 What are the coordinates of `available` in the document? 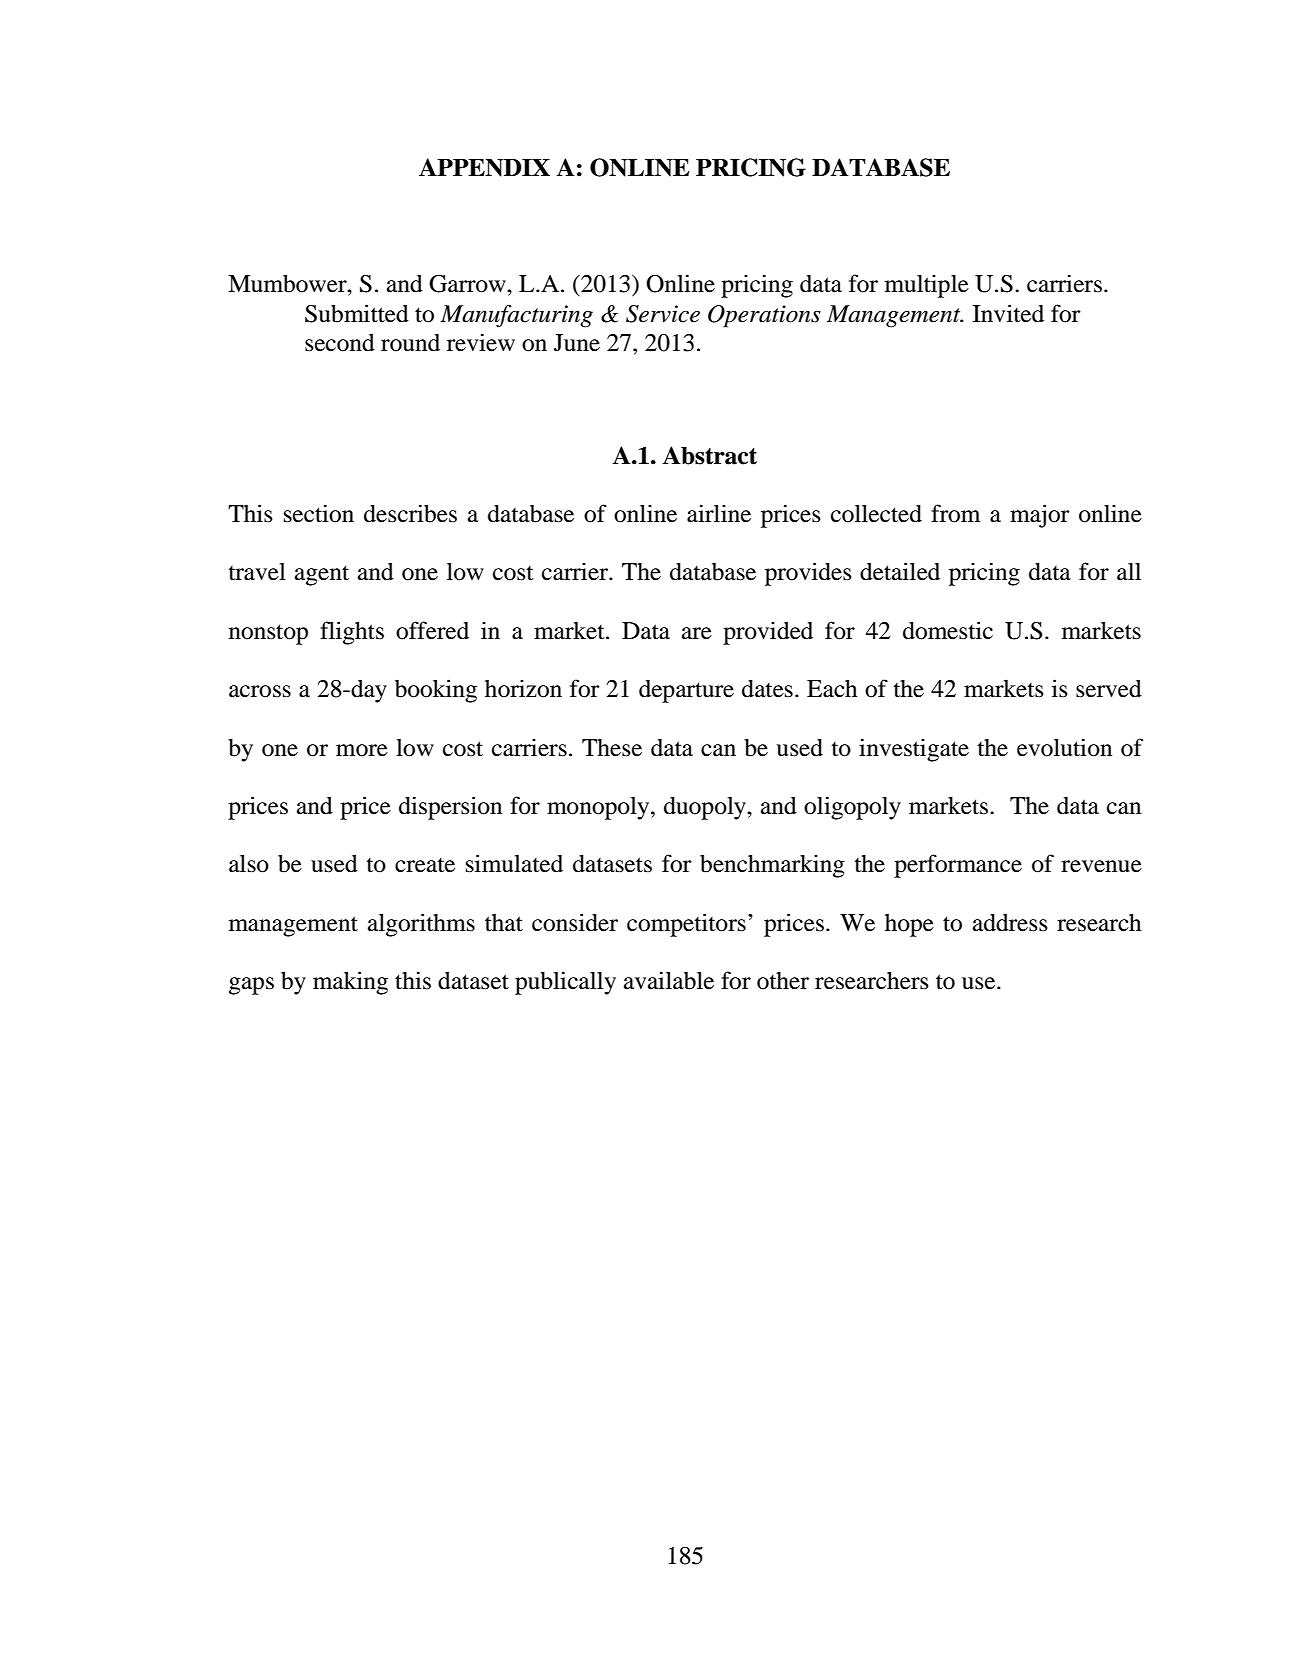 It's located at (669, 980).
